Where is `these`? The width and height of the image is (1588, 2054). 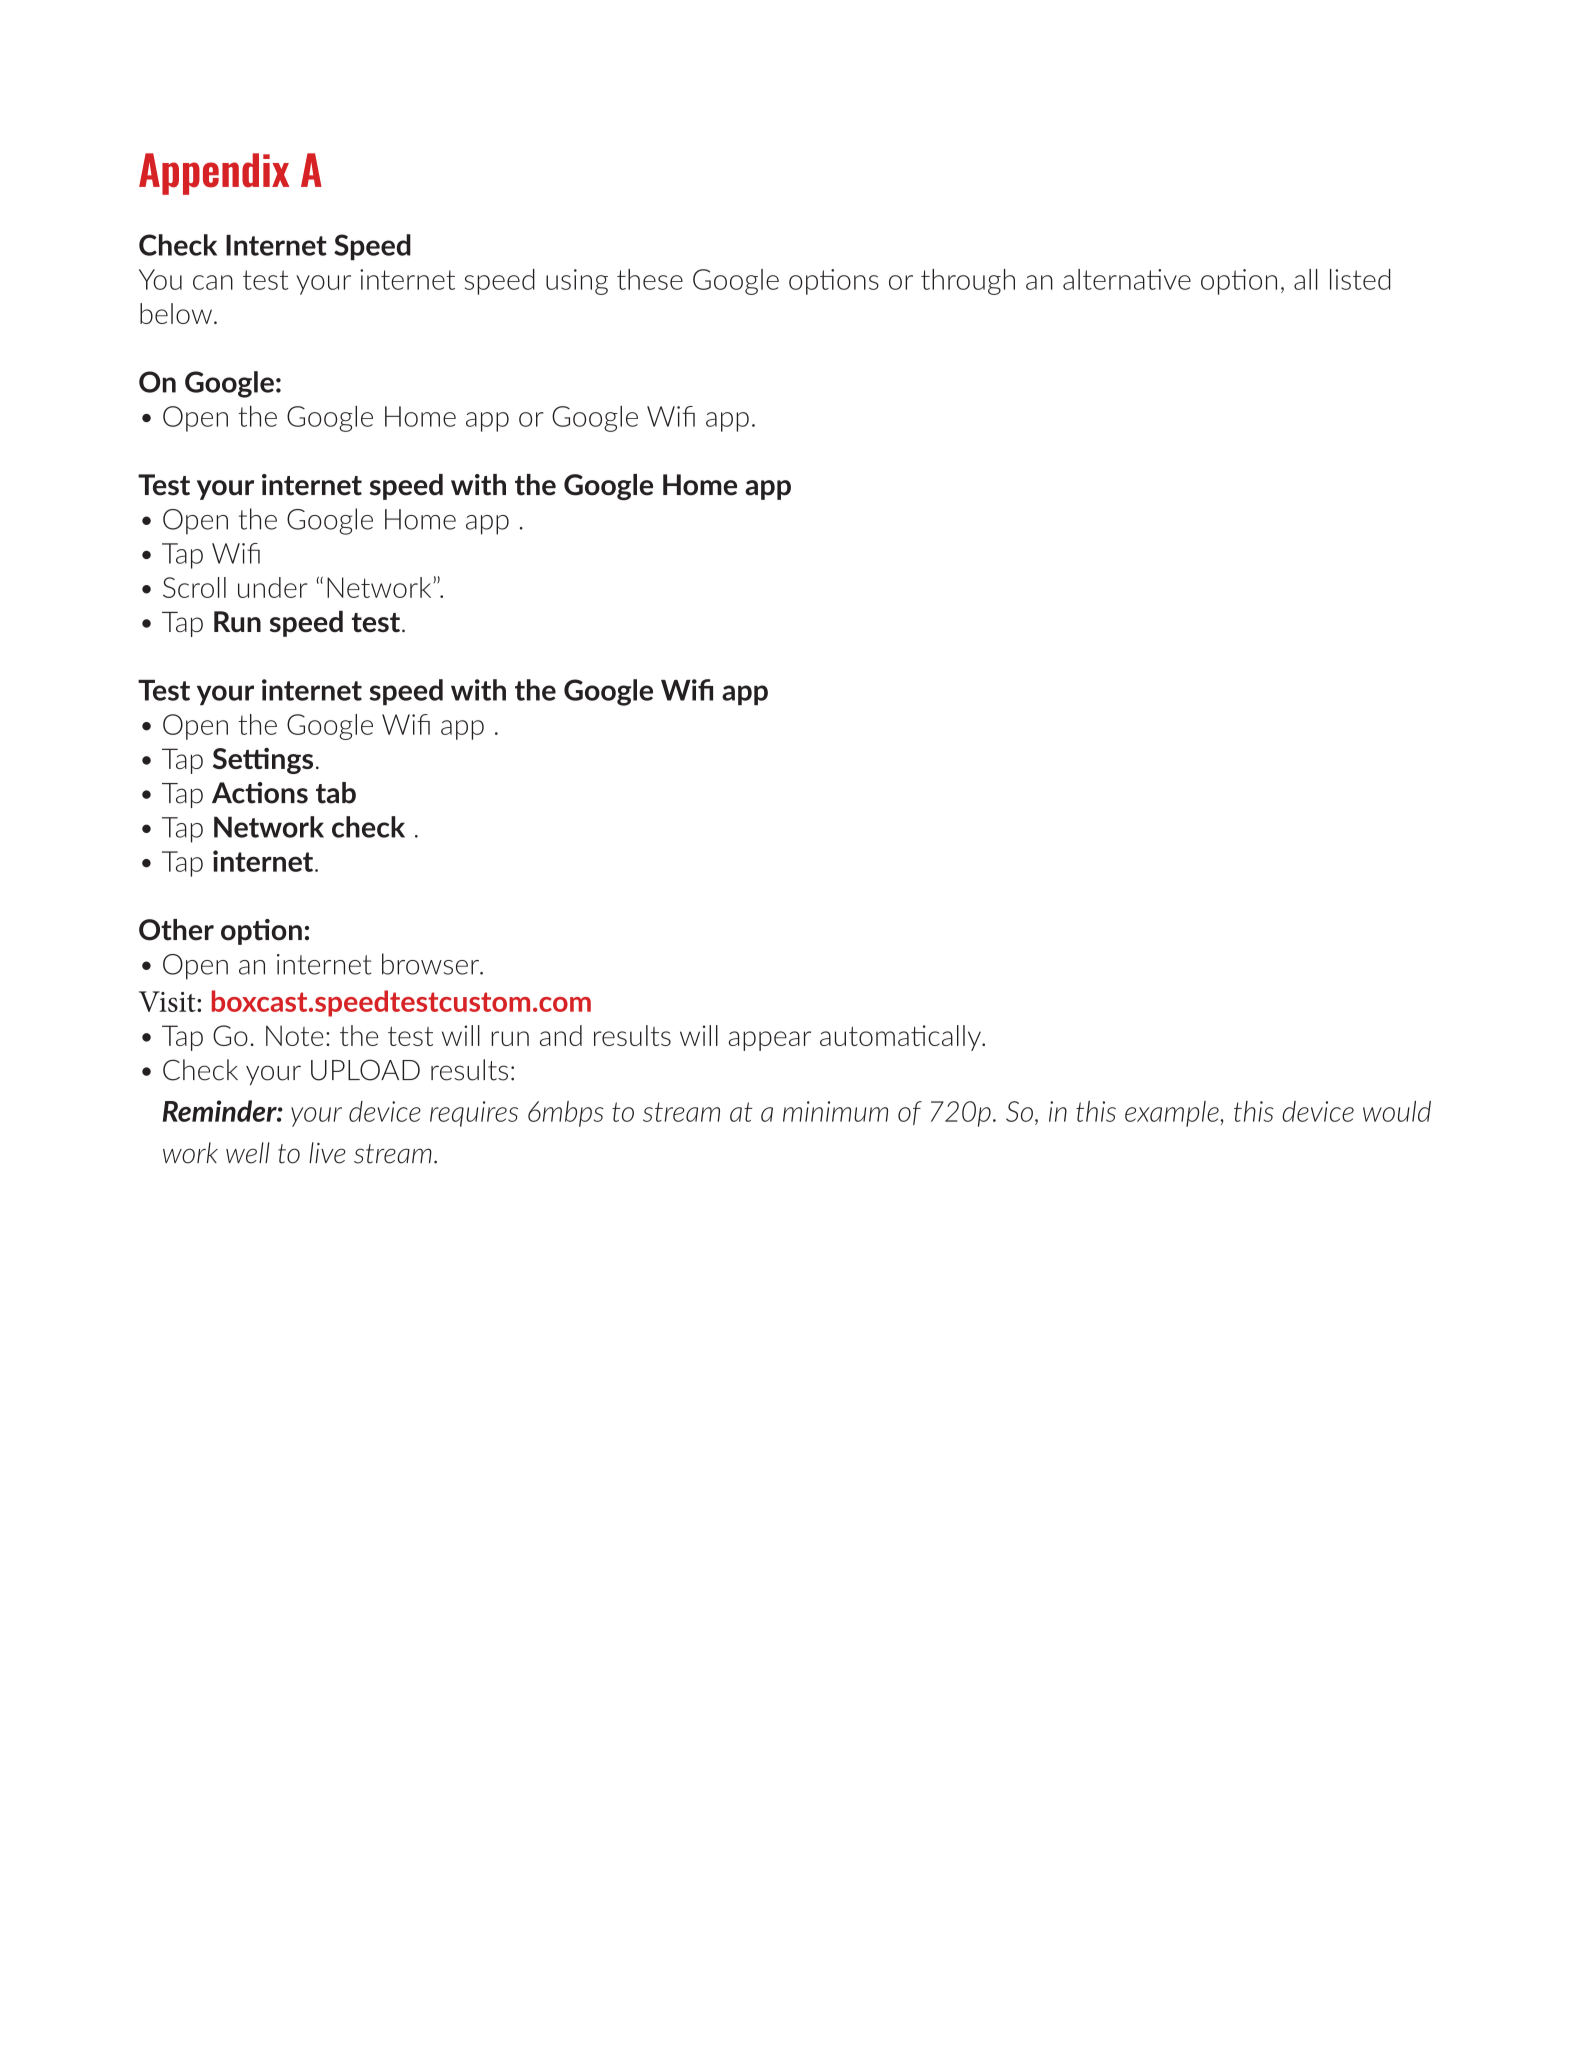
these is located at coordinates (650, 279).
